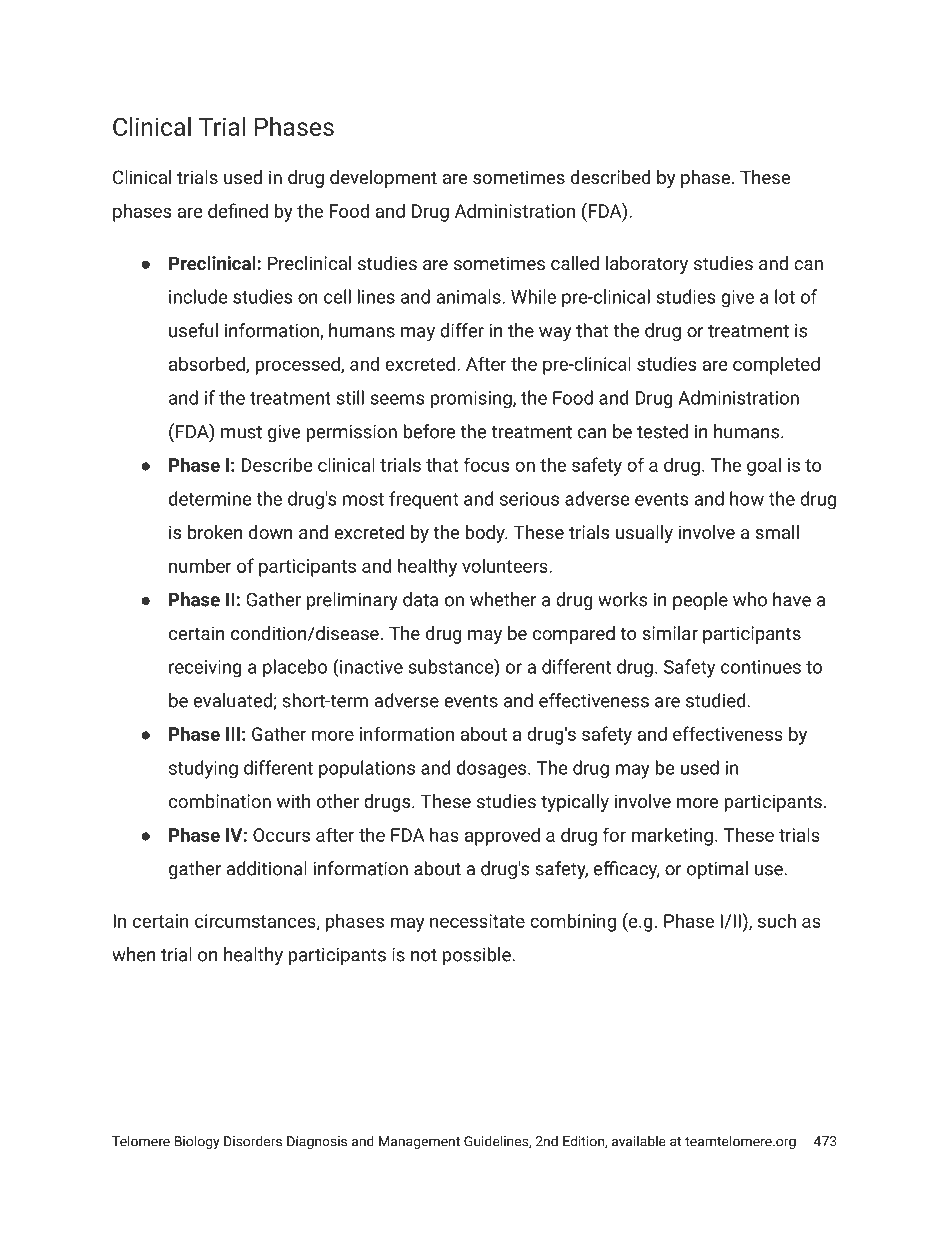 The width and height of the image is (952, 1233). What do you see at coordinates (134, 954) in the image?
I see `when` at bounding box center [134, 954].
